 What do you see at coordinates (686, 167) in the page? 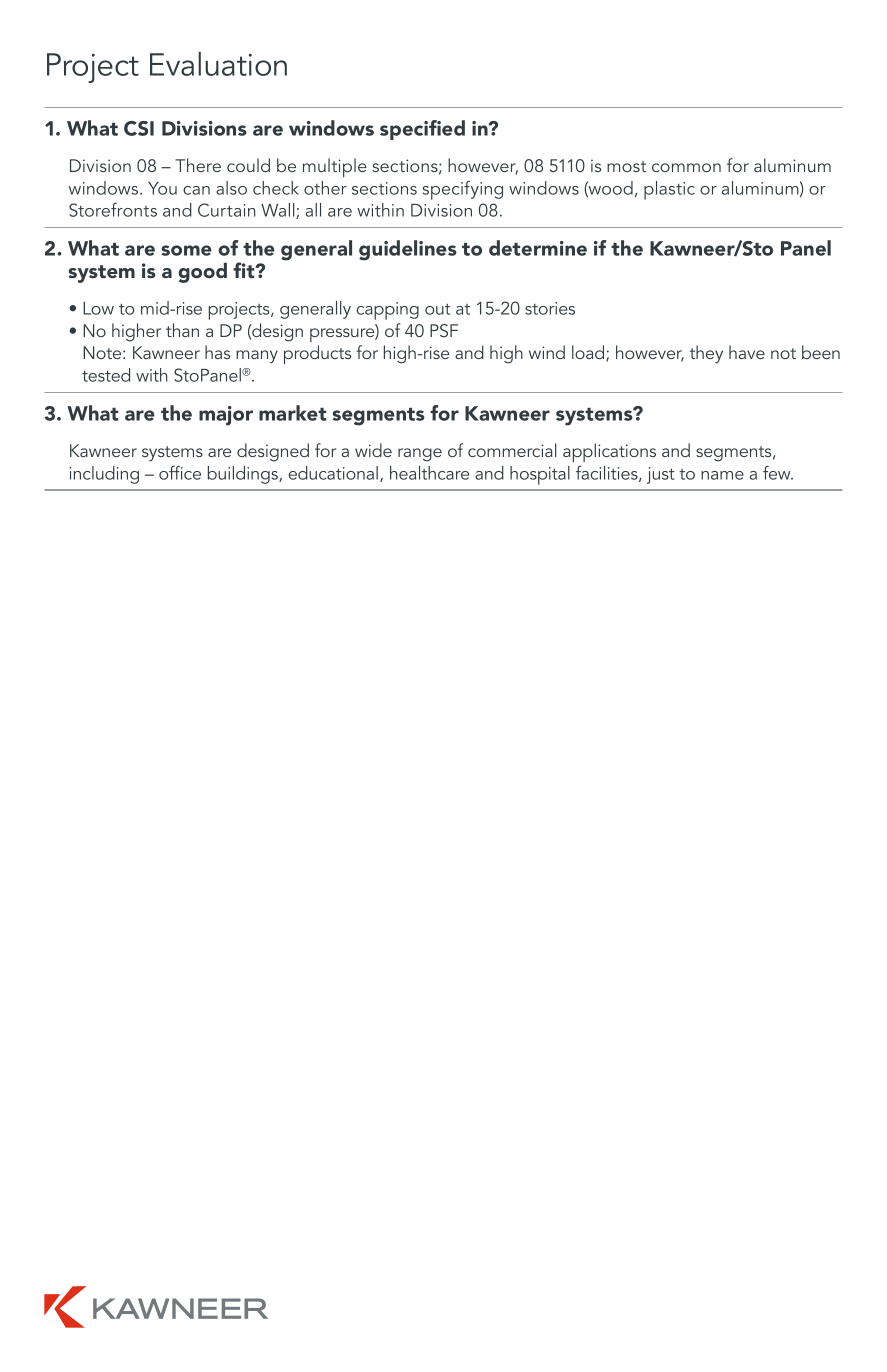
I see `common` at bounding box center [686, 167].
